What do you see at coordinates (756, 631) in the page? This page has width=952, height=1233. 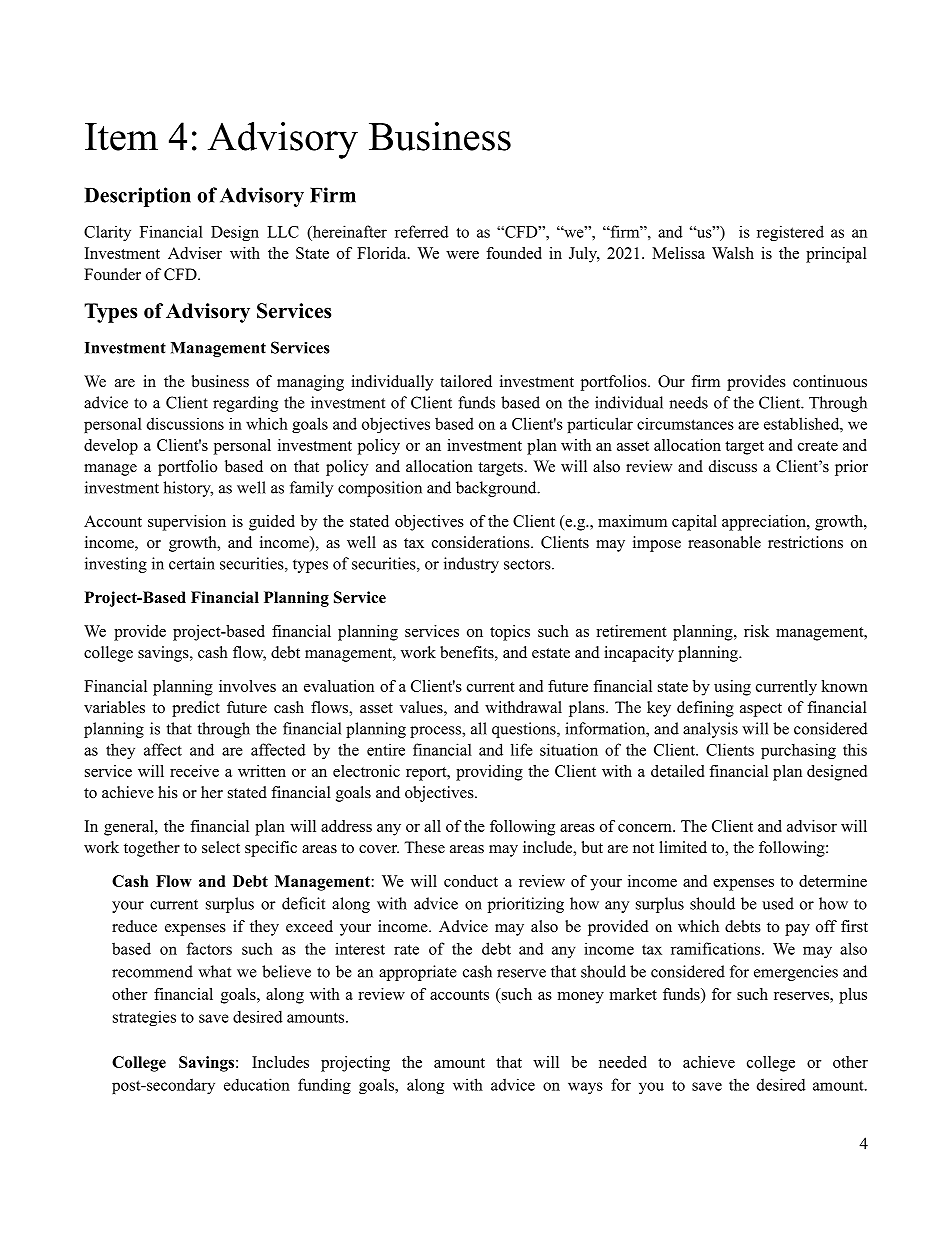 I see `risk` at bounding box center [756, 631].
